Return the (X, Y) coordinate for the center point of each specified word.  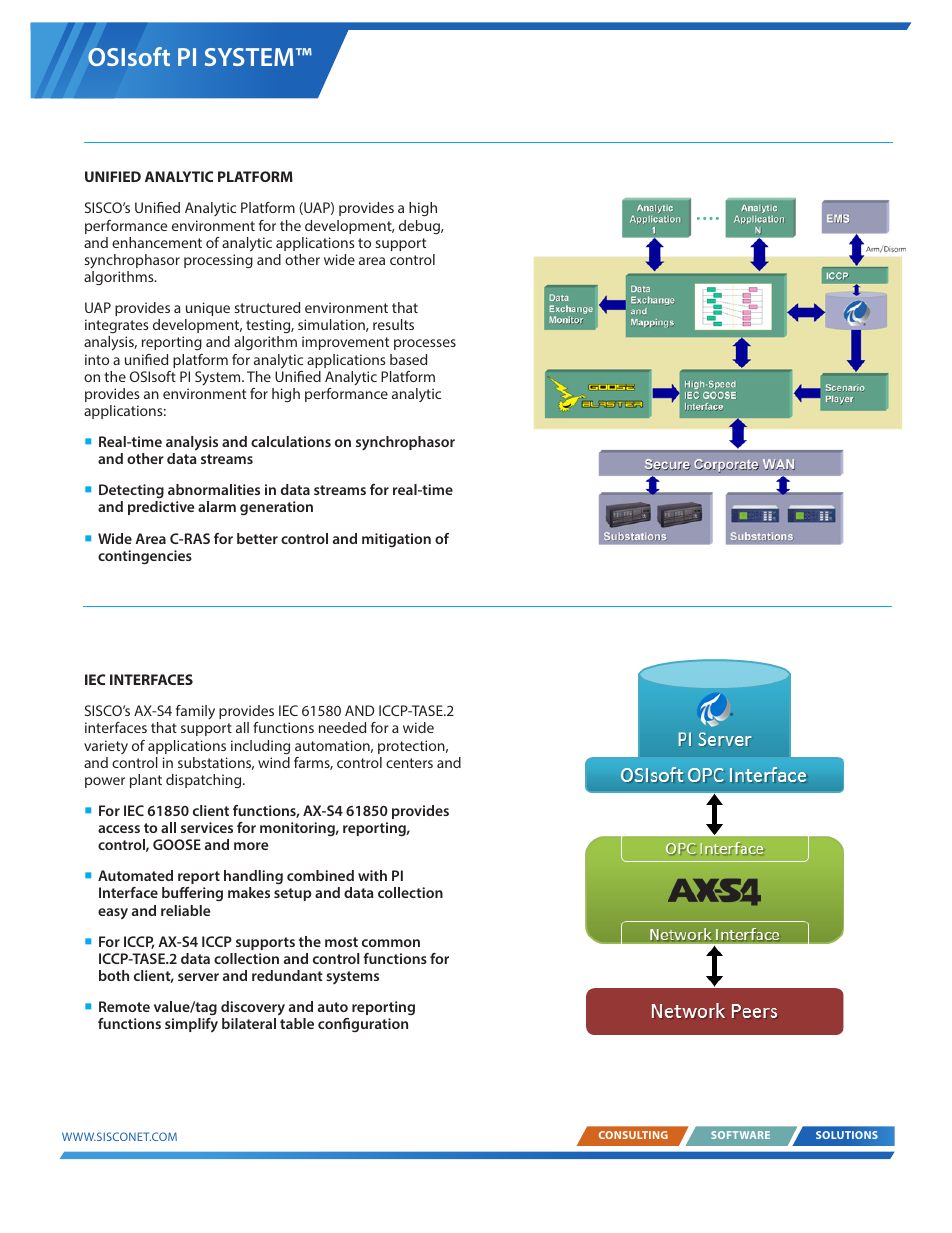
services (207, 827)
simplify (191, 1025)
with (372, 875)
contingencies (145, 557)
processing (218, 261)
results (393, 324)
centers (409, 763)
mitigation (396, 540)
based (408, 359)
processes (425, 344)
